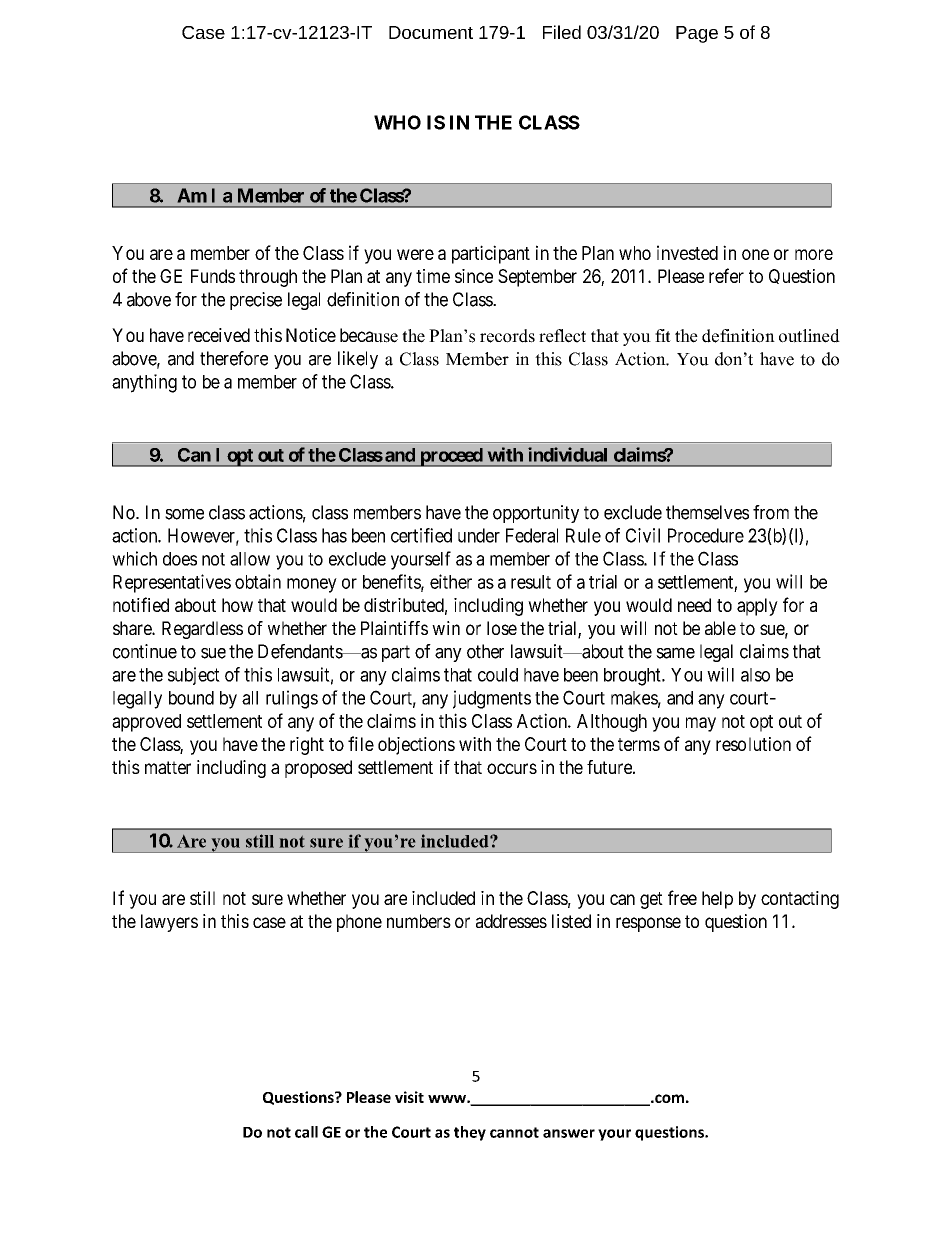 The width and height of the screenshot is (952, 1233). Describe the element at coordinates (687, 252) in the screenshot. I see `invested` at that location.
